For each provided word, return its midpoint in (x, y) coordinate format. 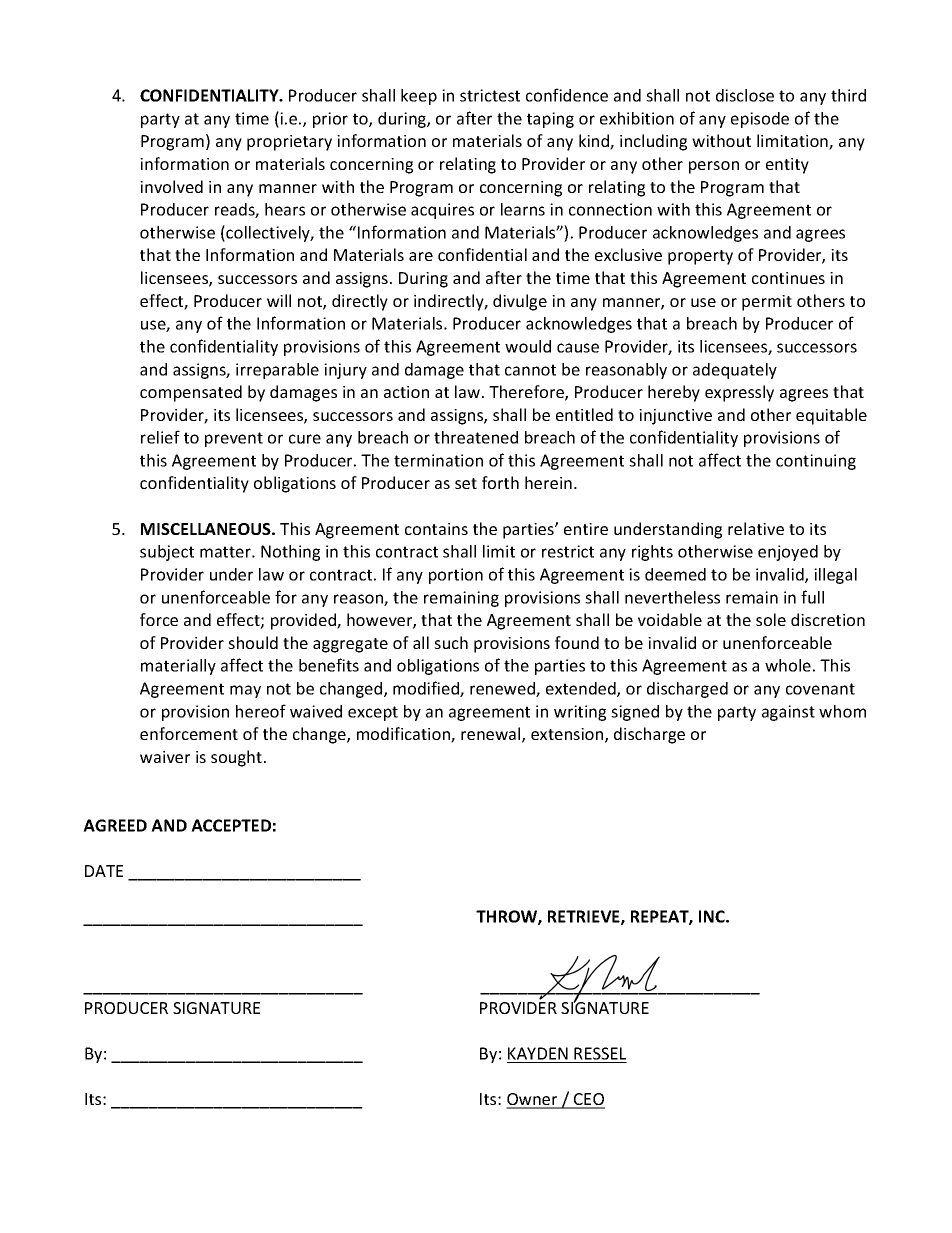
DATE (104, 871)
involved (171, 186)
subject (167, 553)
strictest (490, 95)
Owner (533, 1100)
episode (760, 120)
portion (456, 576)
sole (771, 619)
